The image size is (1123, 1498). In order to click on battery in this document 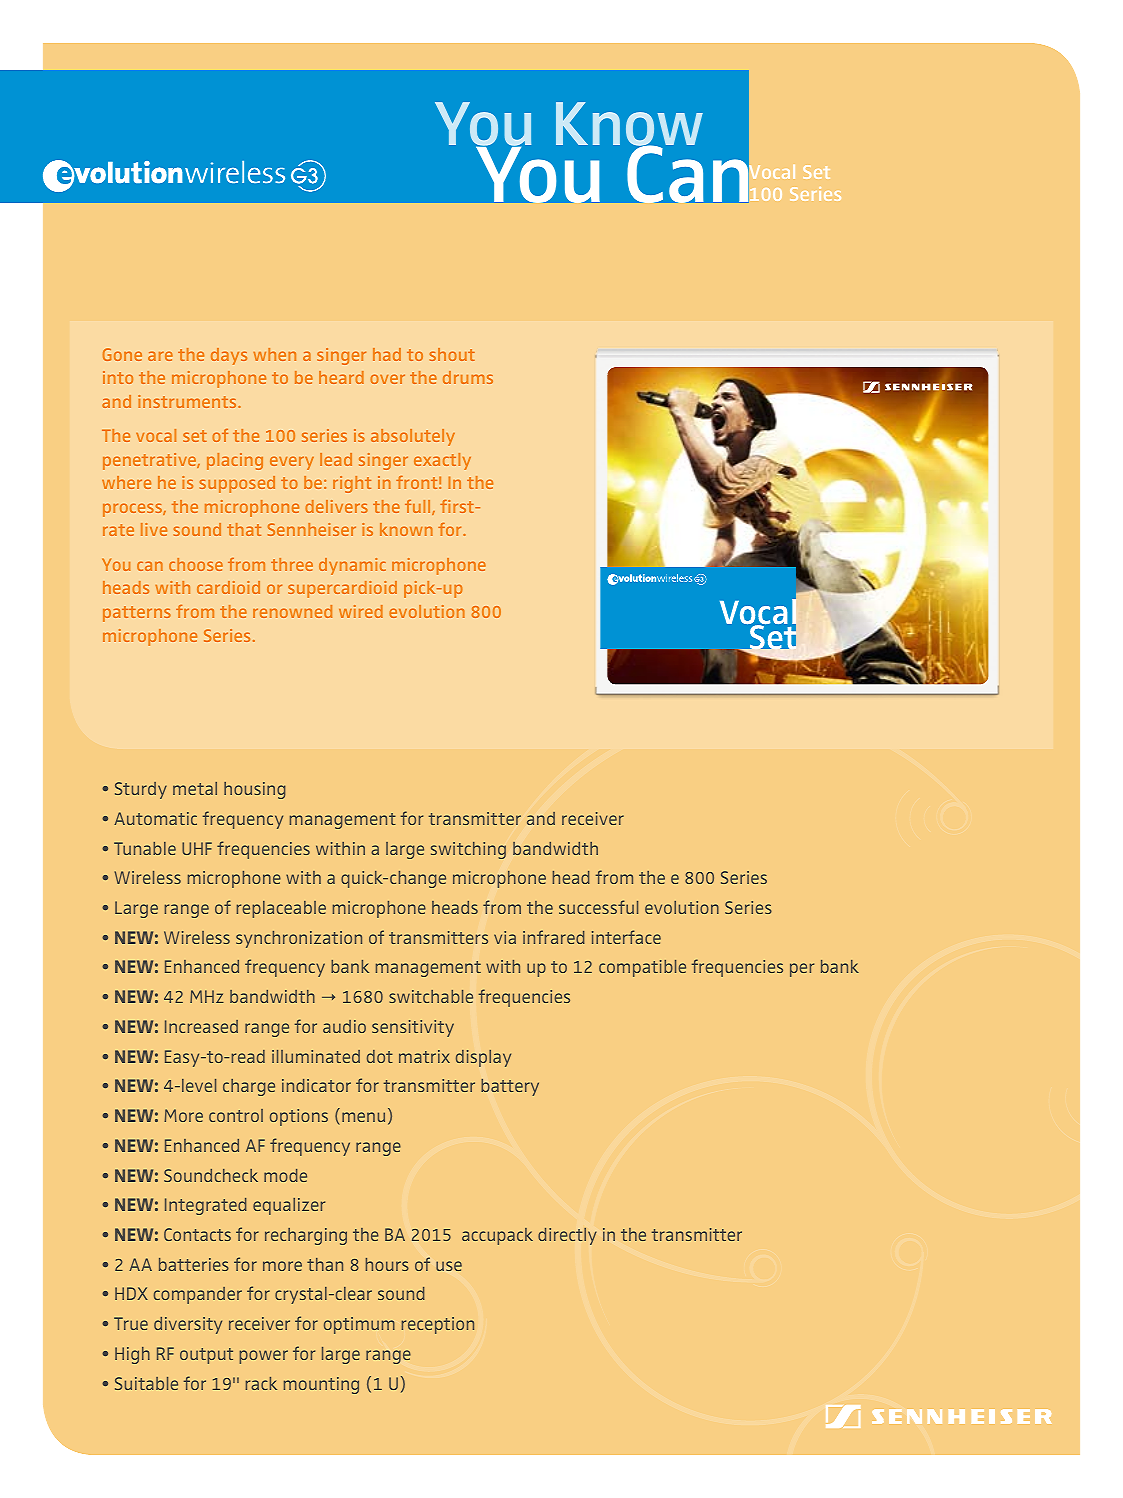, I will do `click(510, 1087)`.
